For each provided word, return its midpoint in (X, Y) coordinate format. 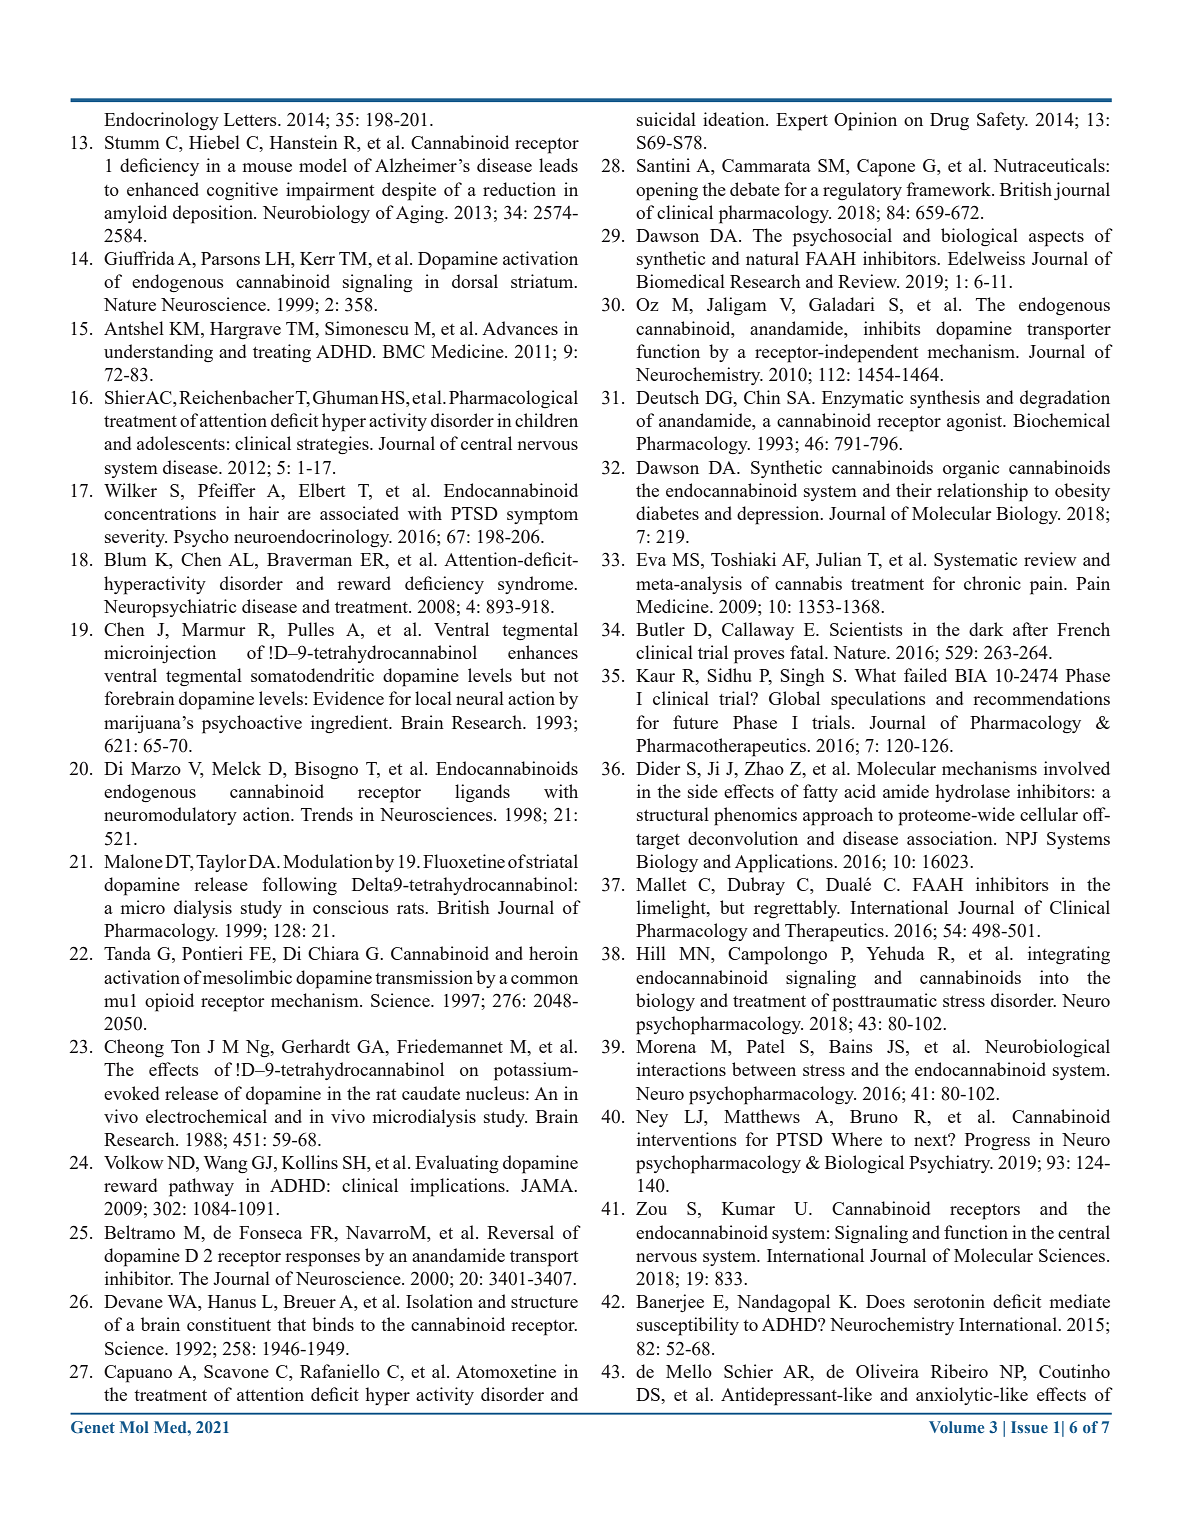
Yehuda (895, 953)
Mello (689, 1371)
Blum (125, 559)
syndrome (537, 585)
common (544, 979)
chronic (992, 583)
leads (558, 165)
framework (949, 189)
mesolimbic (247, 977)
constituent (229, 1324)
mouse (267, 167)
